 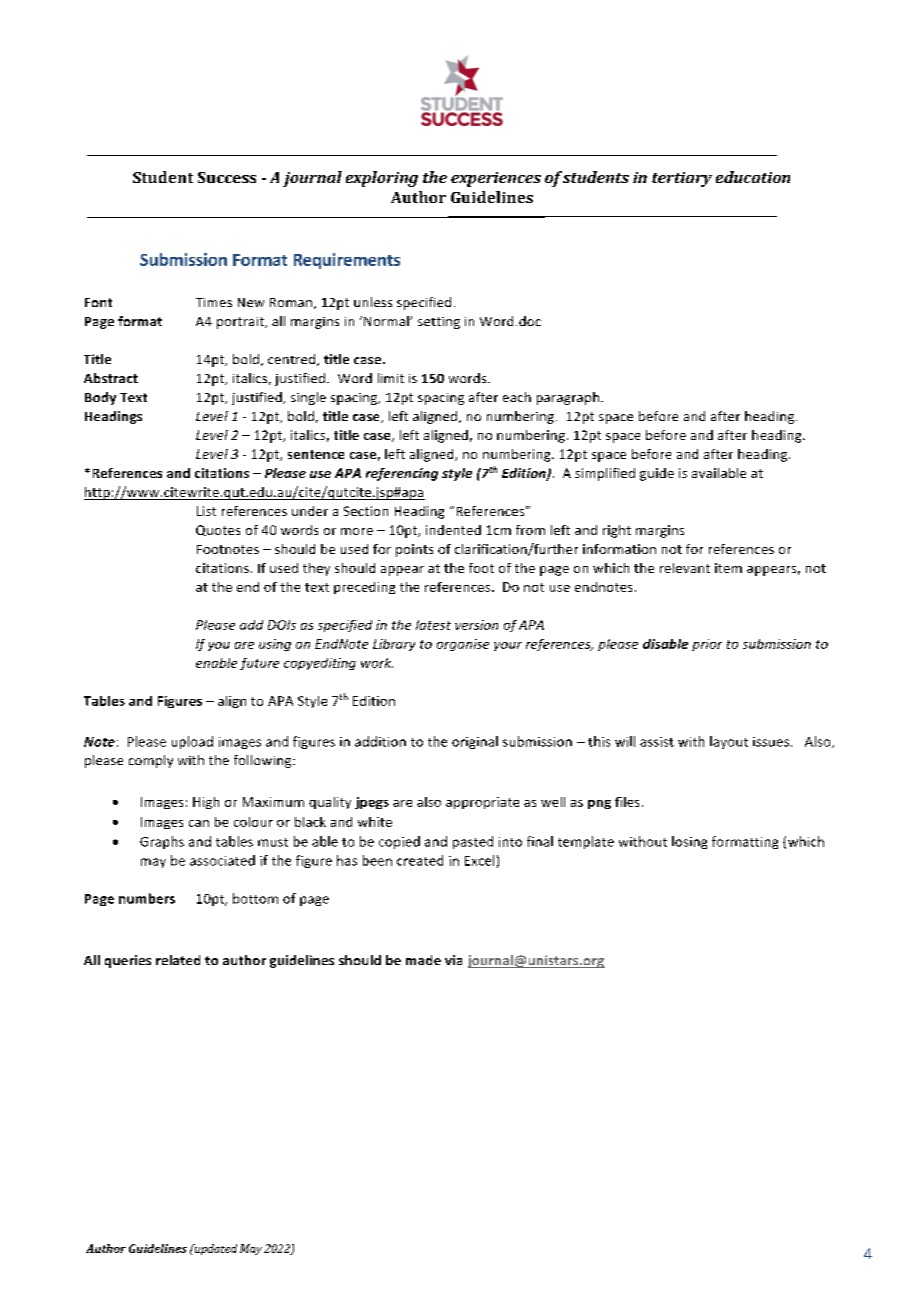 What do you see at coordinates (218, 530) in the screenshot?
I see `Quotes` at bounding box center [218, 530].
